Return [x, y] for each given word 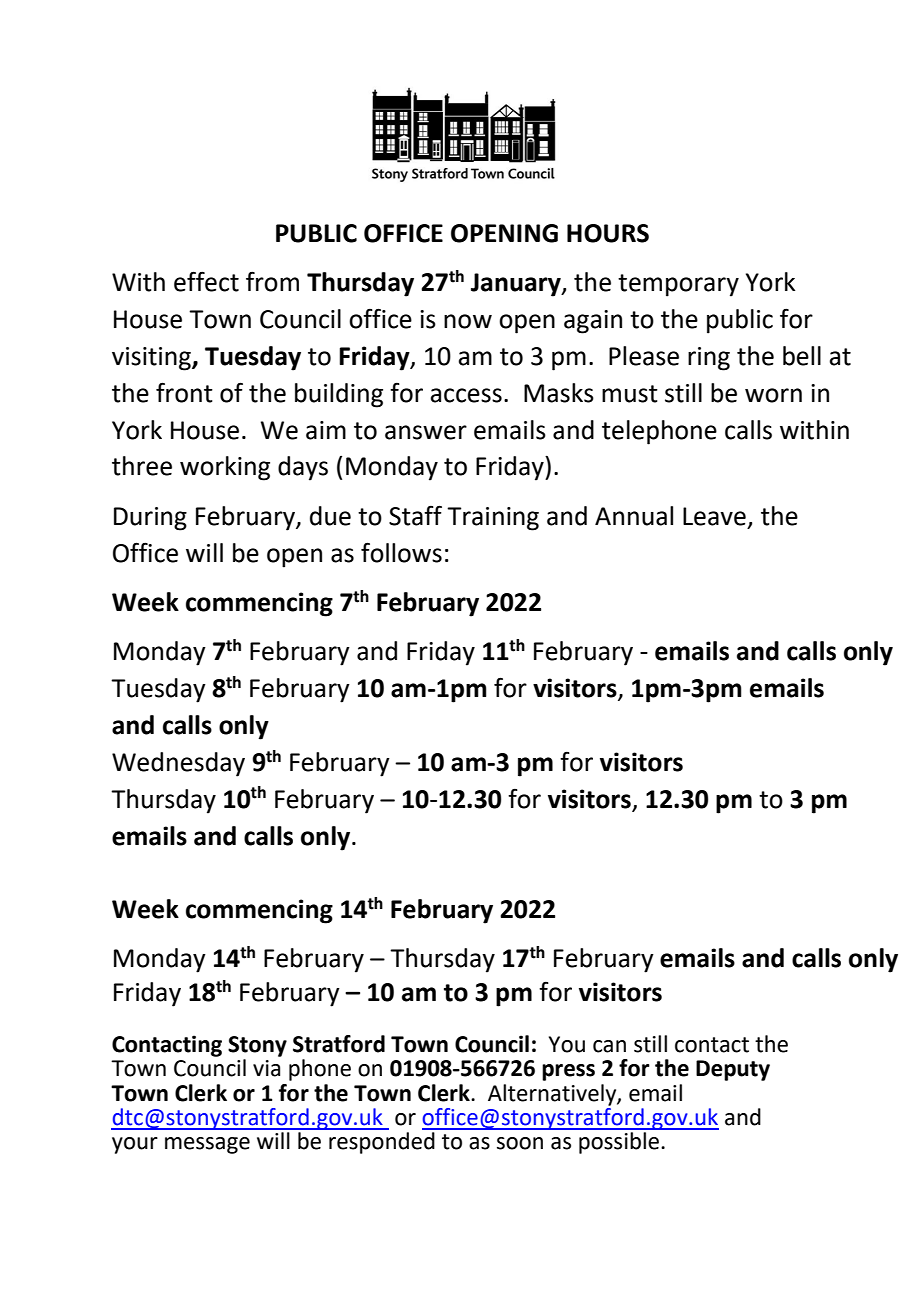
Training [493, 519]
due [330, 516]
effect [206, 281]
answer [426, 432]
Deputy [733, 1070]
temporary [678, 285]
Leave [714, 516]
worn [773, 395]
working [225, 468]
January [517, 285]
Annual [634, 516]
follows [401, 552]
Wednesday [178, 764]
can [609, 1046]
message [207, 1145]
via [266, 1068]
